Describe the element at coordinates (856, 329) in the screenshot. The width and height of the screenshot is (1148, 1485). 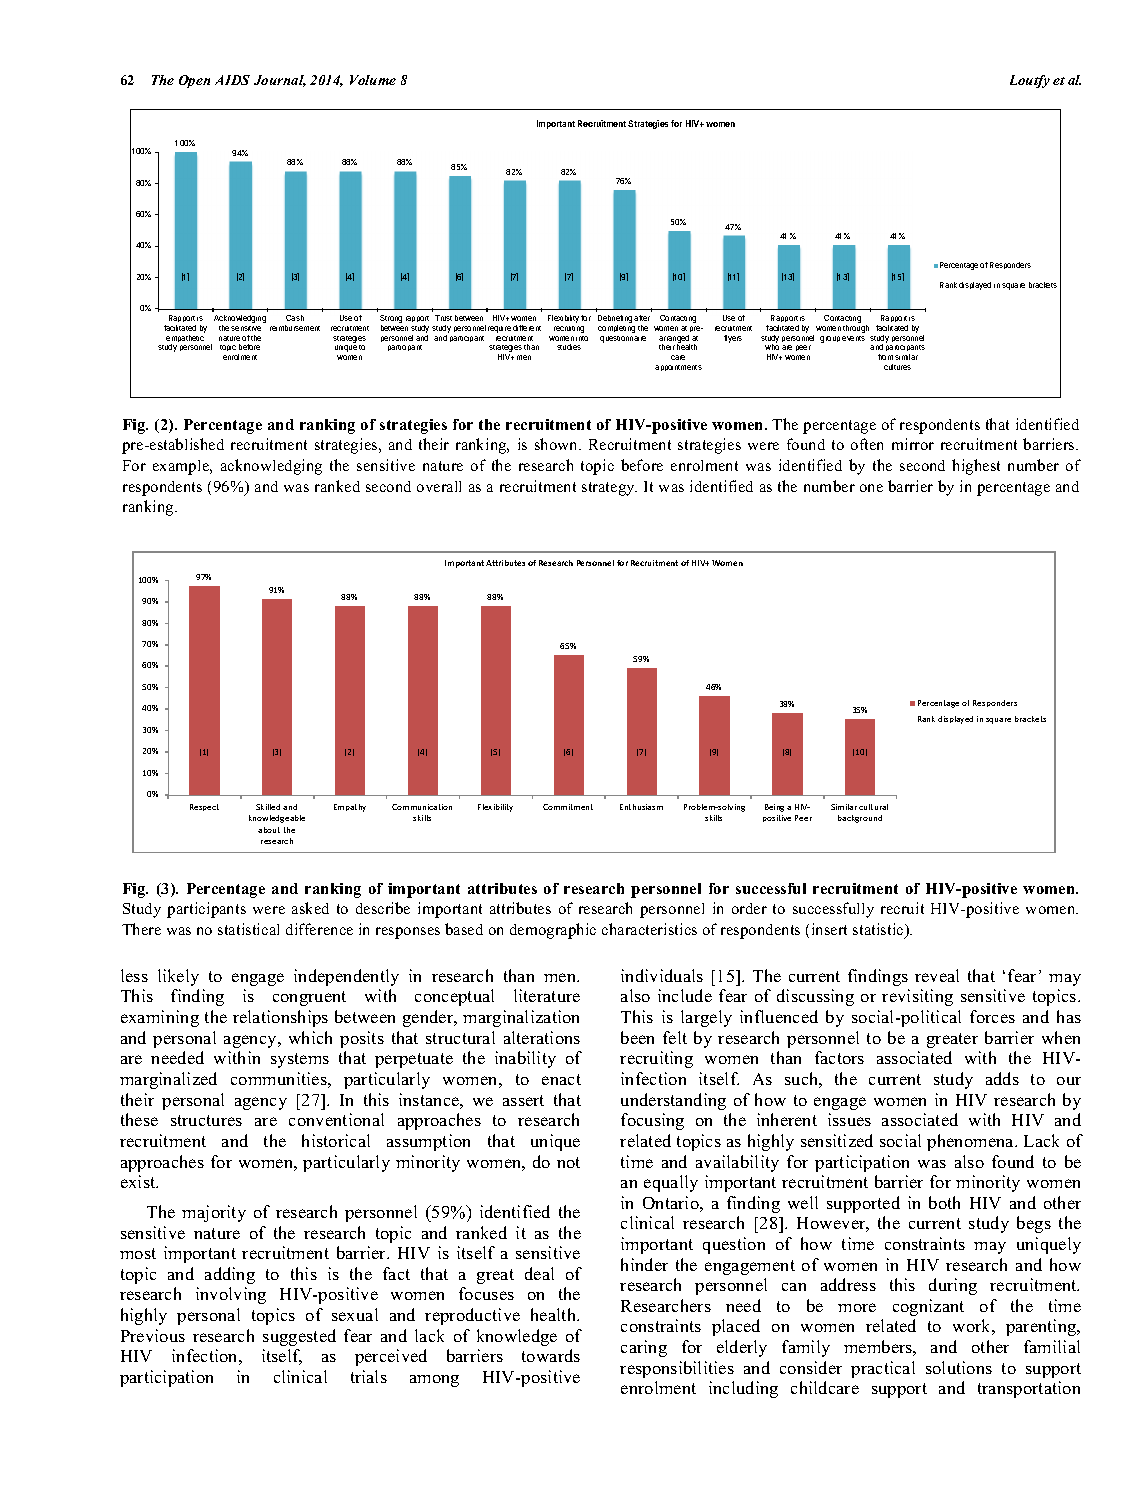
I see `through` at that location.
